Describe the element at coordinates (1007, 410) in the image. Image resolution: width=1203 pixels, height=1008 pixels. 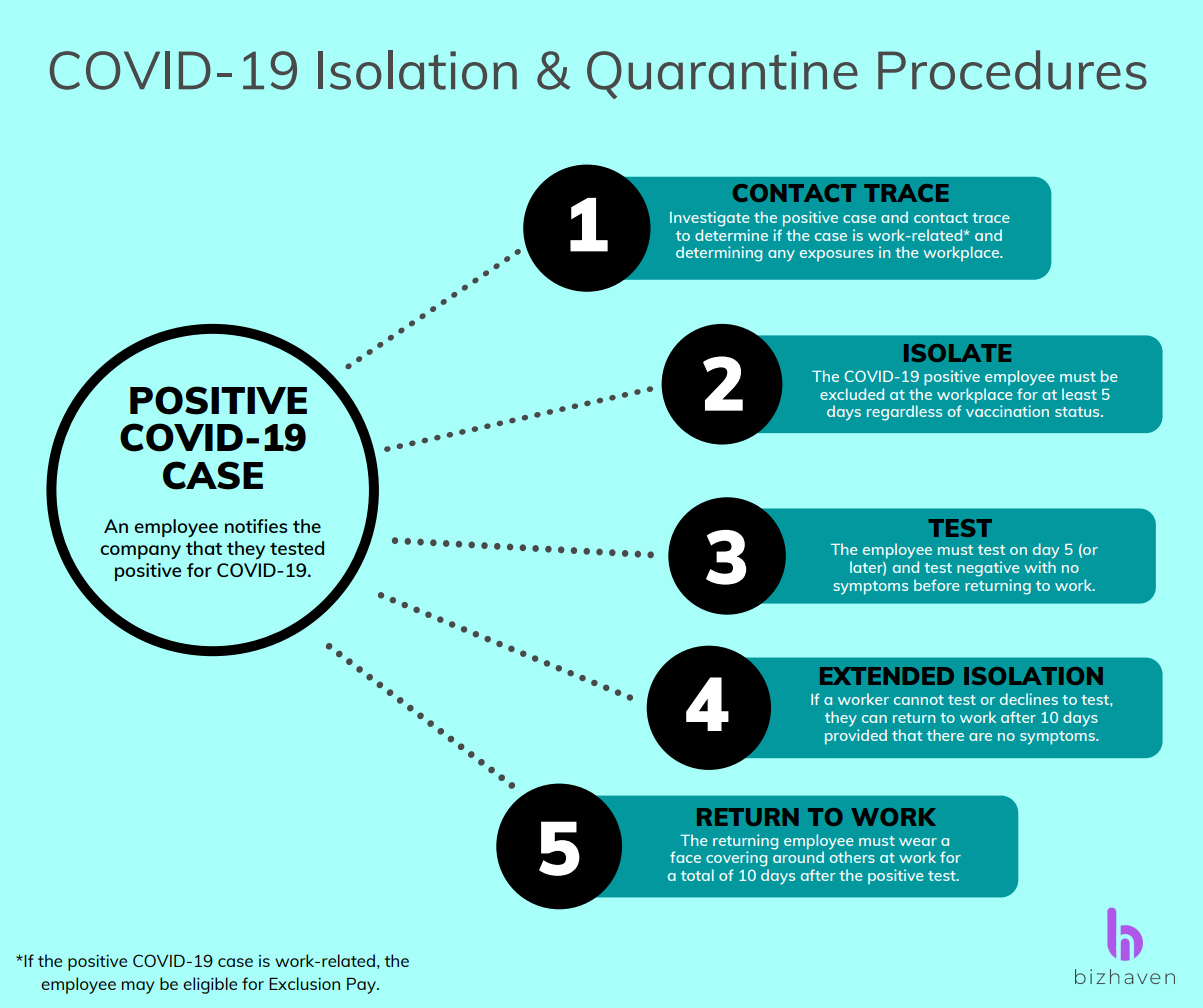
I see `vaccination` at that location.
